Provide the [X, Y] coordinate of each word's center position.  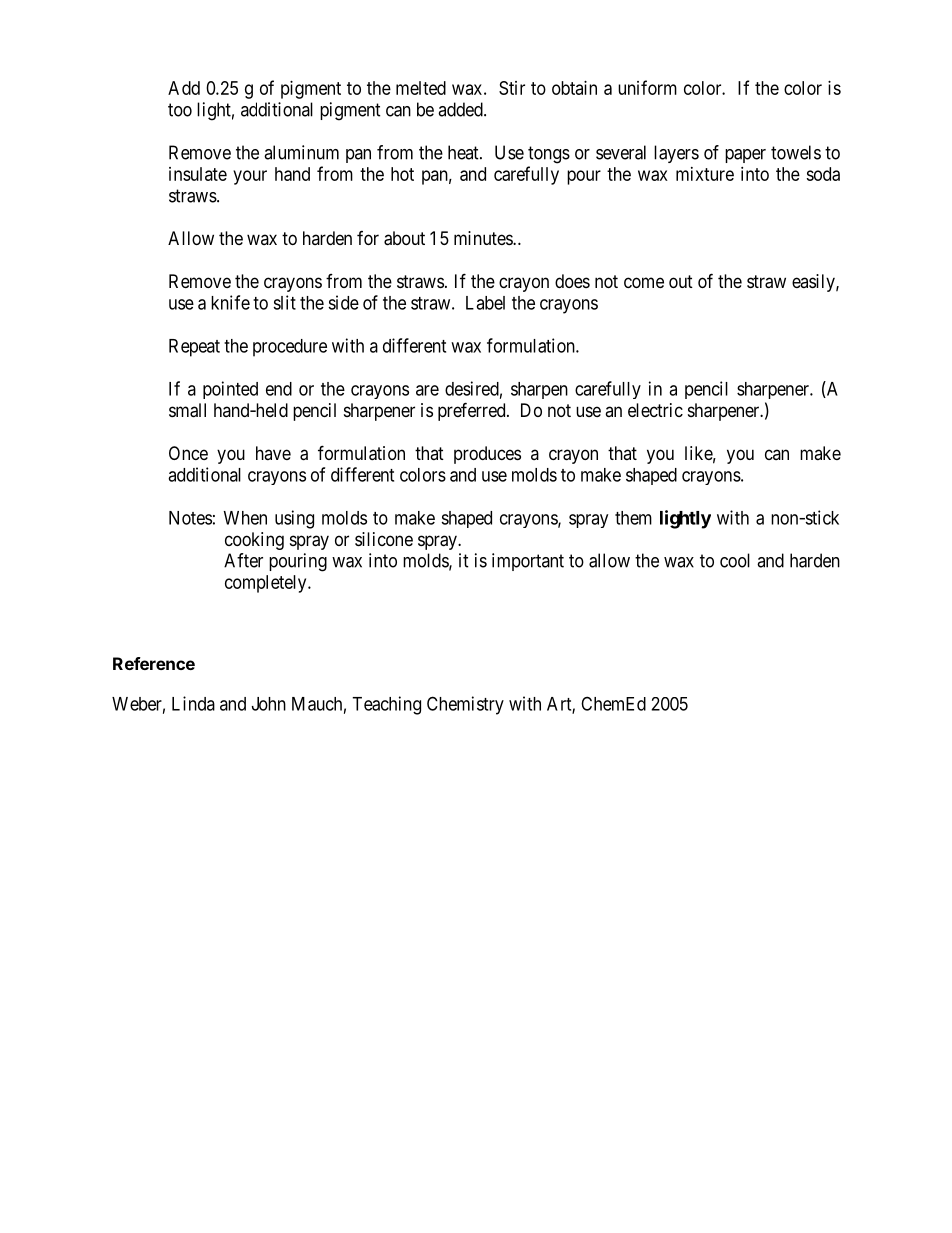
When [245, 518]
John [269, 704]
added [461, 109]
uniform [647, 87]
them [633, 518]
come [644, 282]
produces [487, 455]
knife [230, 302]
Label [485, 303]
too [180, 110]
